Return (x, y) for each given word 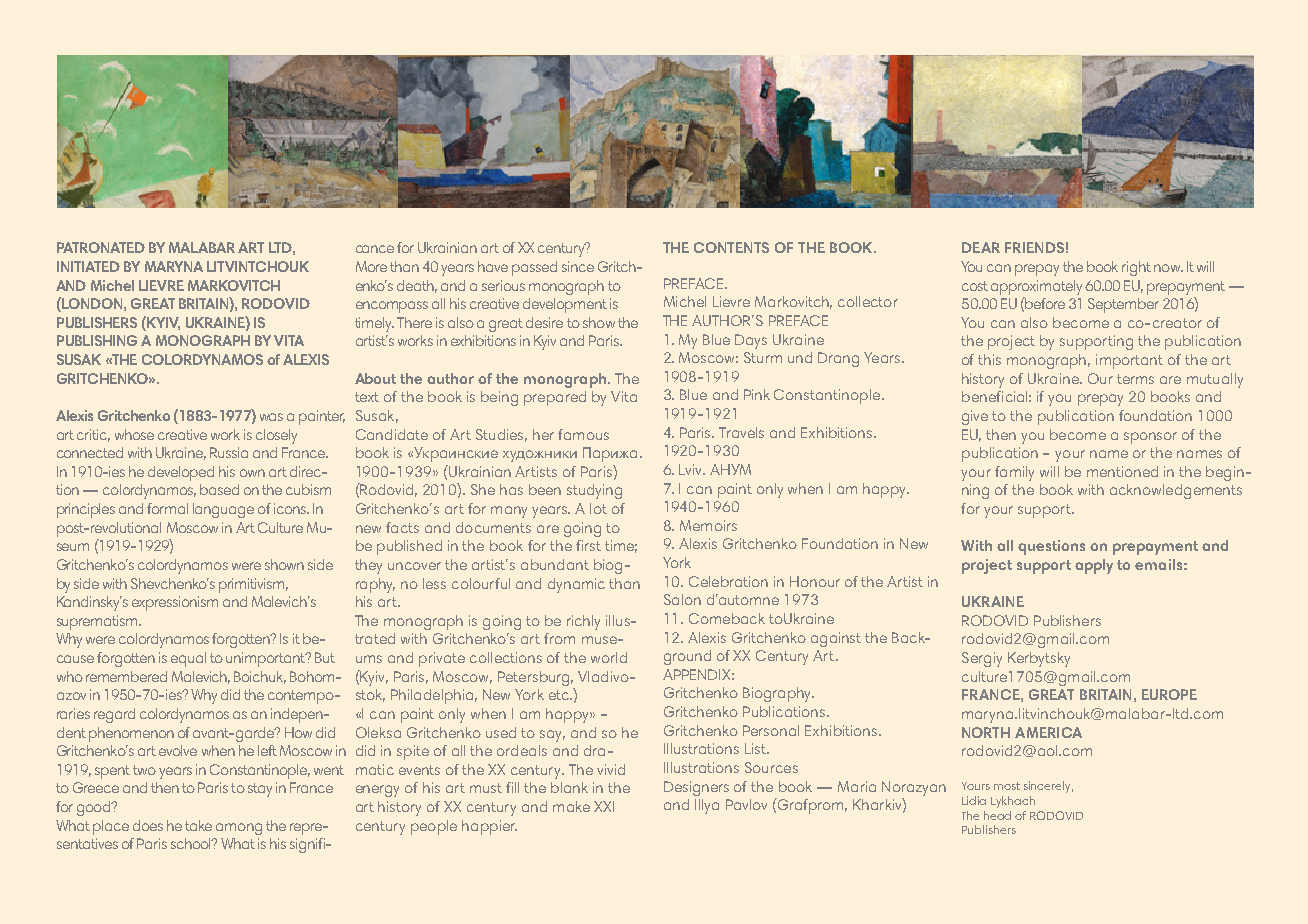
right (1136, 268)
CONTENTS (731, 247)
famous (583, 434)
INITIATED (88, 266)
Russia (229, 452)
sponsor (1150, 438)
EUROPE (1169, 694)
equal (188, 659)
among (239, 829)
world (609, 657)
